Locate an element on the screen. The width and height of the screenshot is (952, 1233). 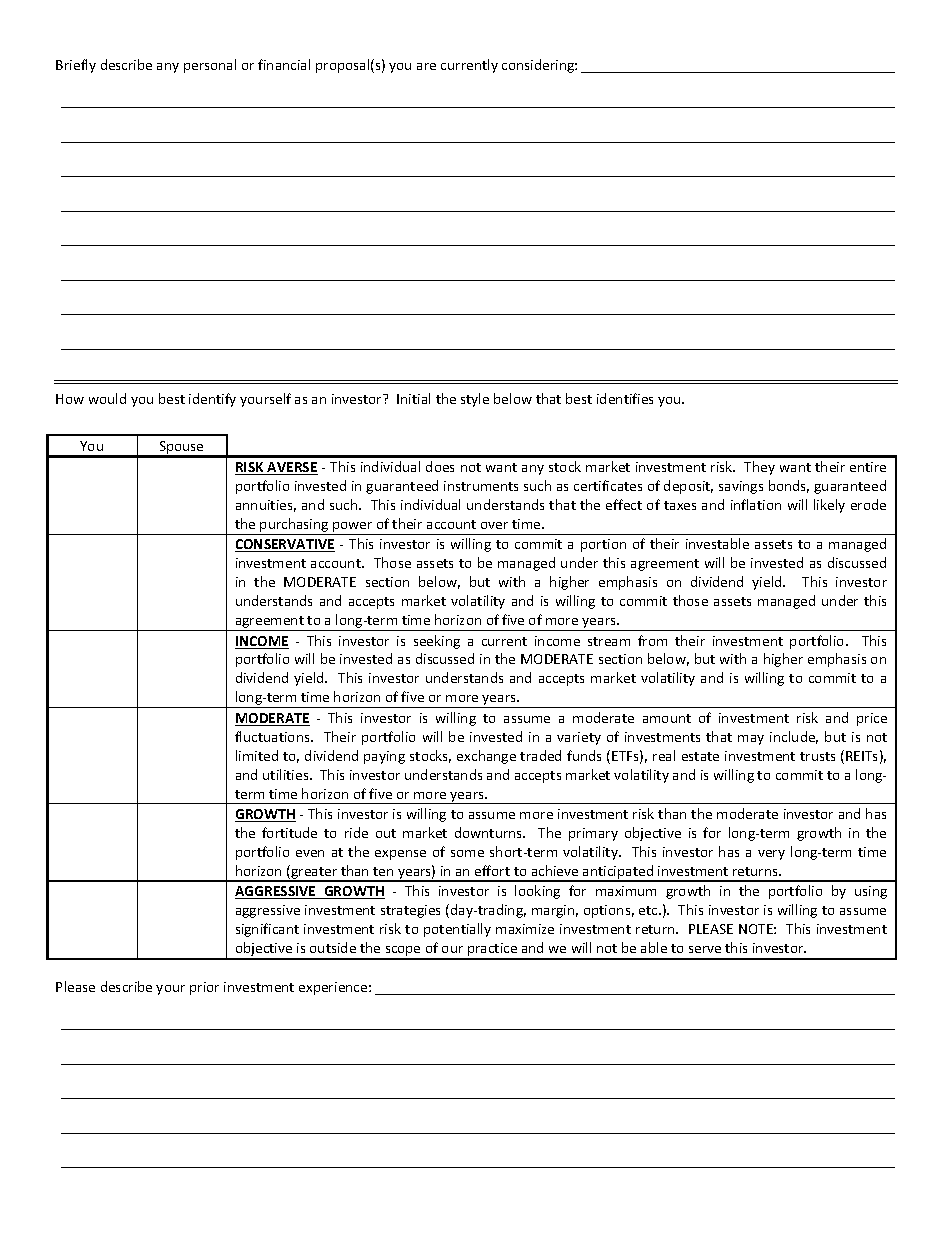
serve is located at coordinates (705, 949).
